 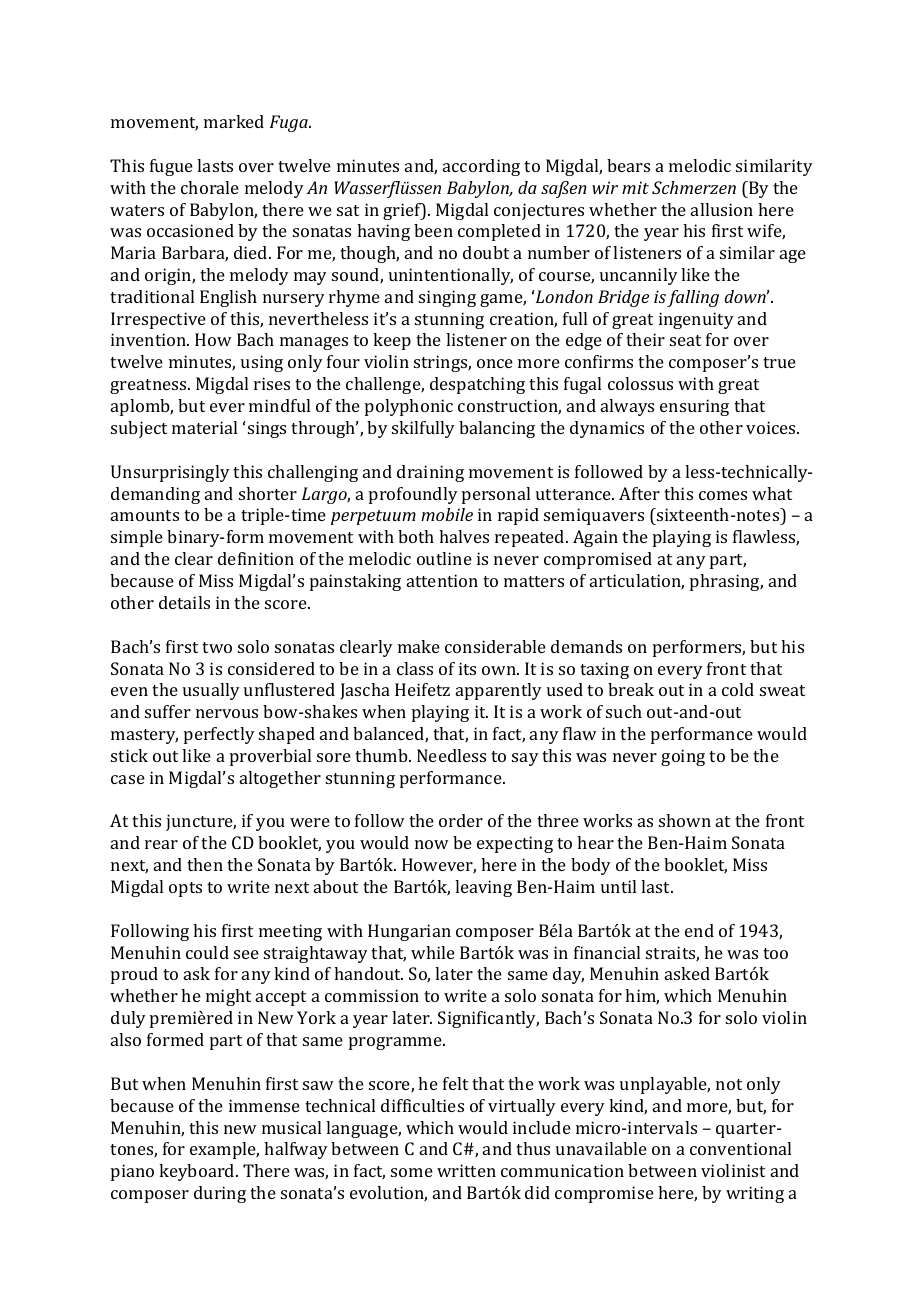 I want to click on conventional, so click(x=740, y=1148).
